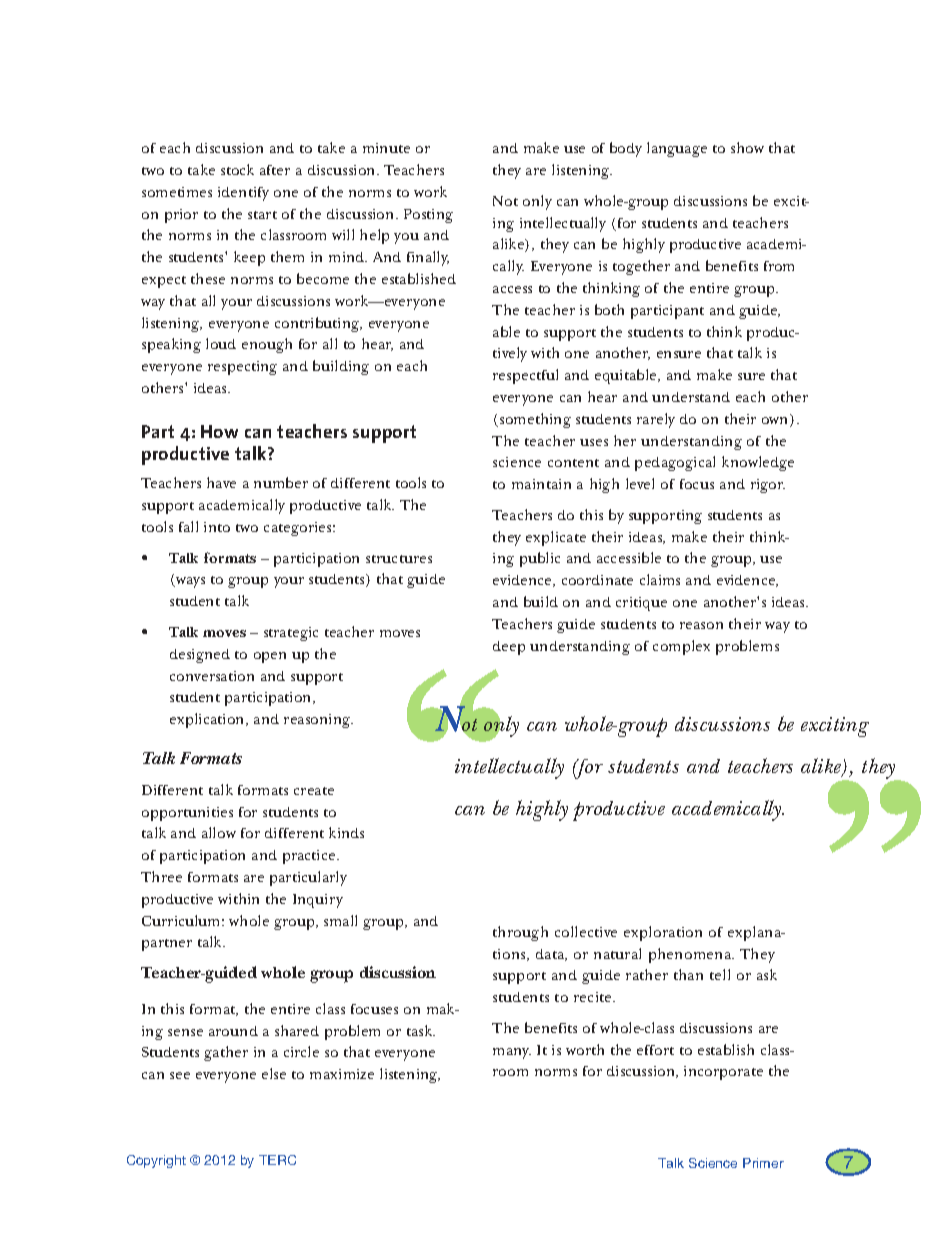 The width and height of the image is (952, 1233). I want to click on Copyright, so click(156, 1161).
